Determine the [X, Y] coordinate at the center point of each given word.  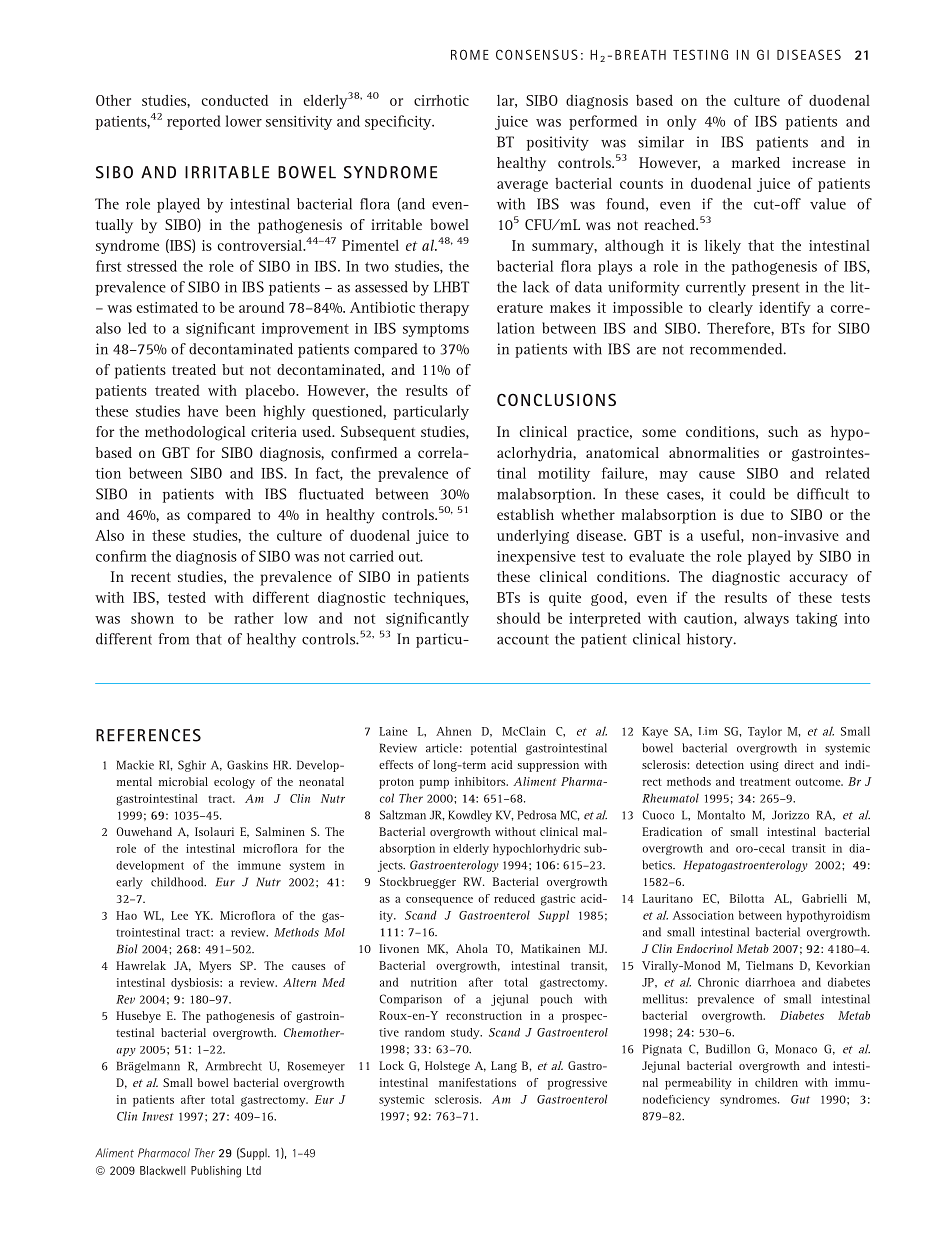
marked [756, 162]
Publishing [216, 1172]
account [523, 640]
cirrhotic [441, 100]
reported [194, 122]
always [766, 619]
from [173, 639]
